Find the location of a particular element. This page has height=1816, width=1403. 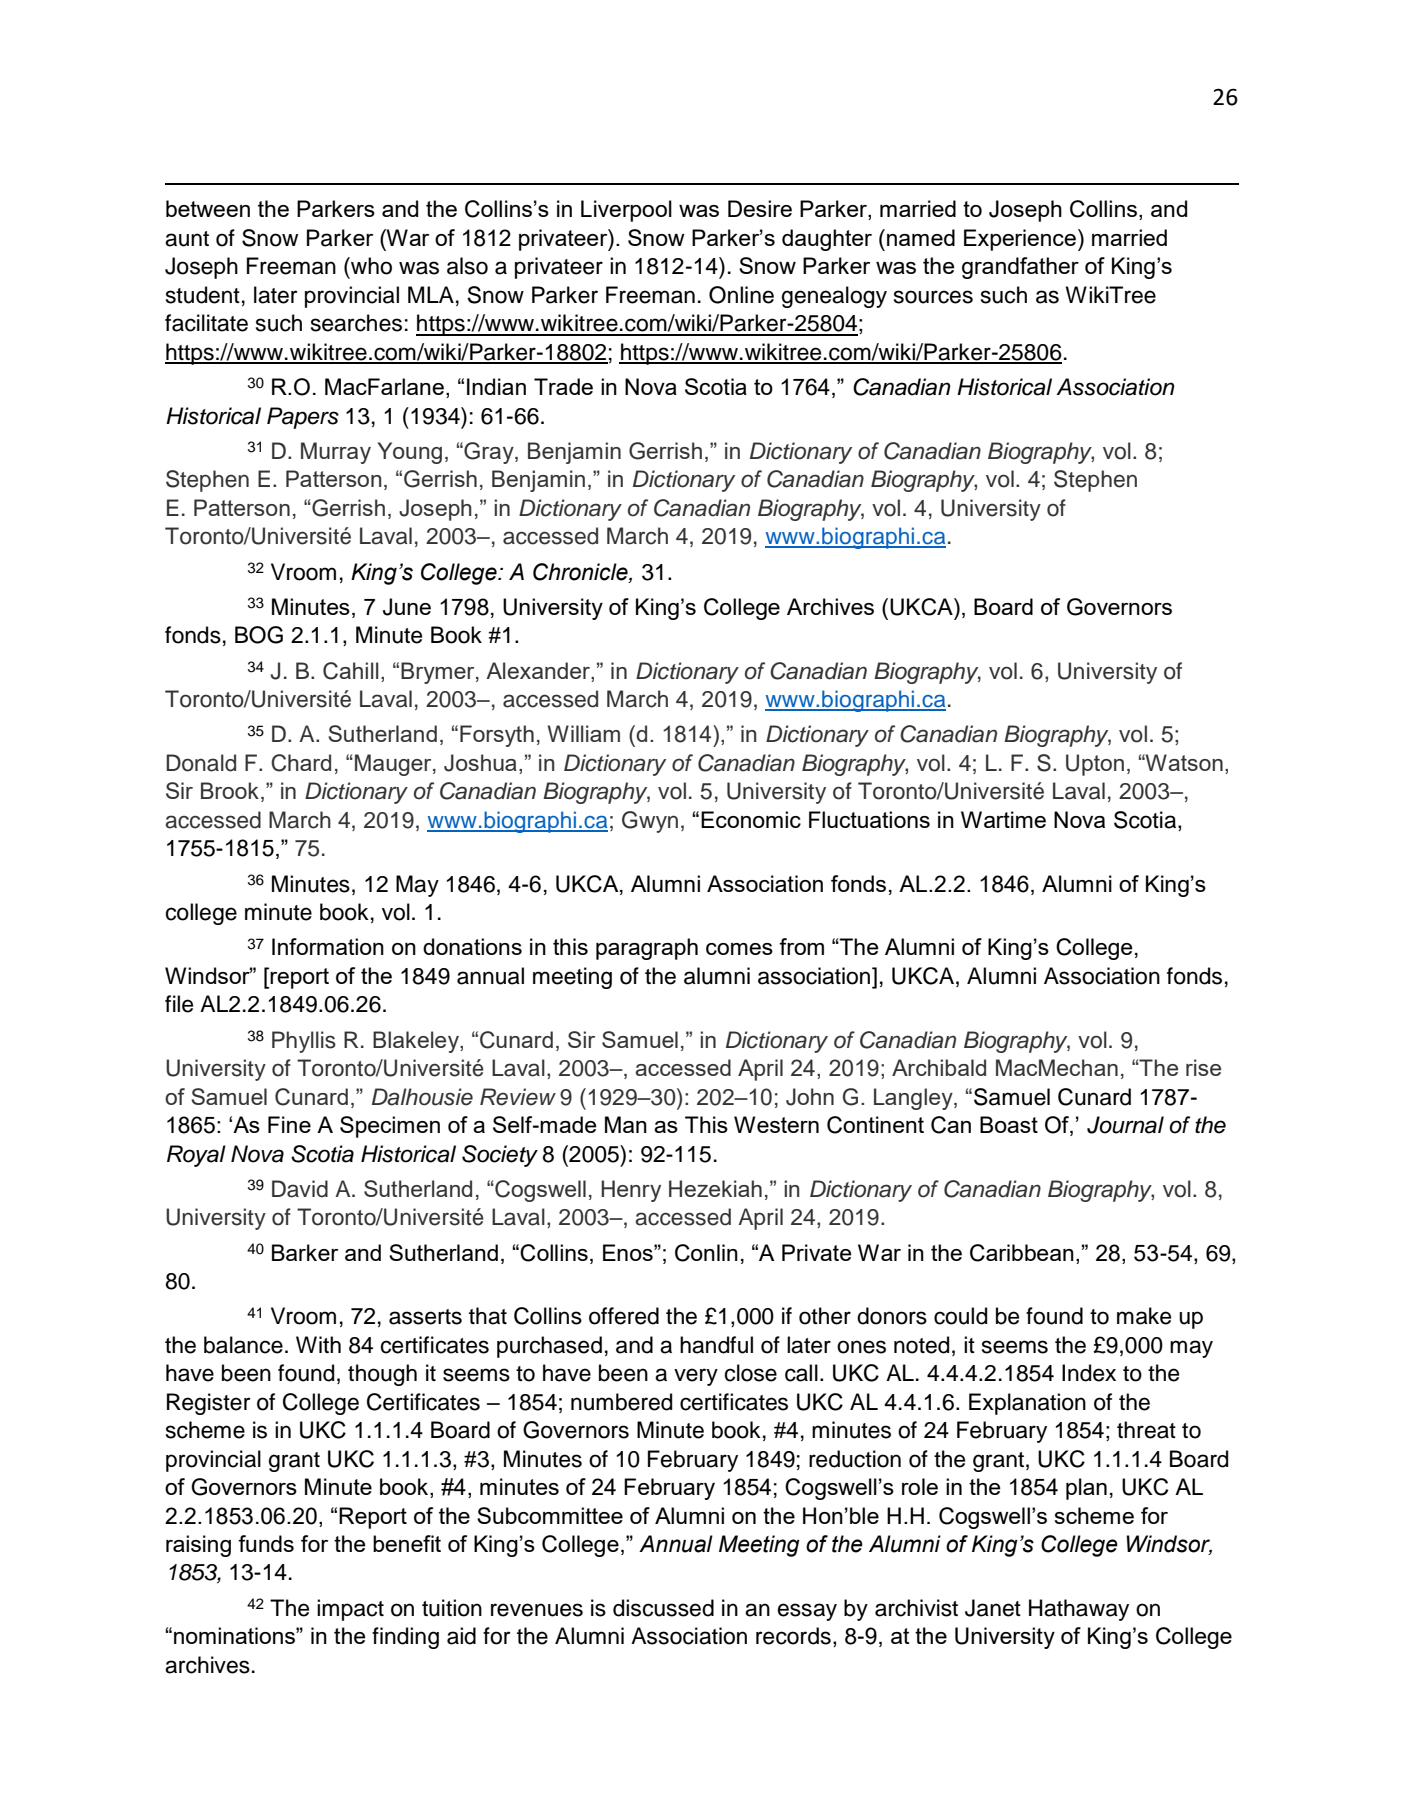

Online is located at coordinates (741, 295).
